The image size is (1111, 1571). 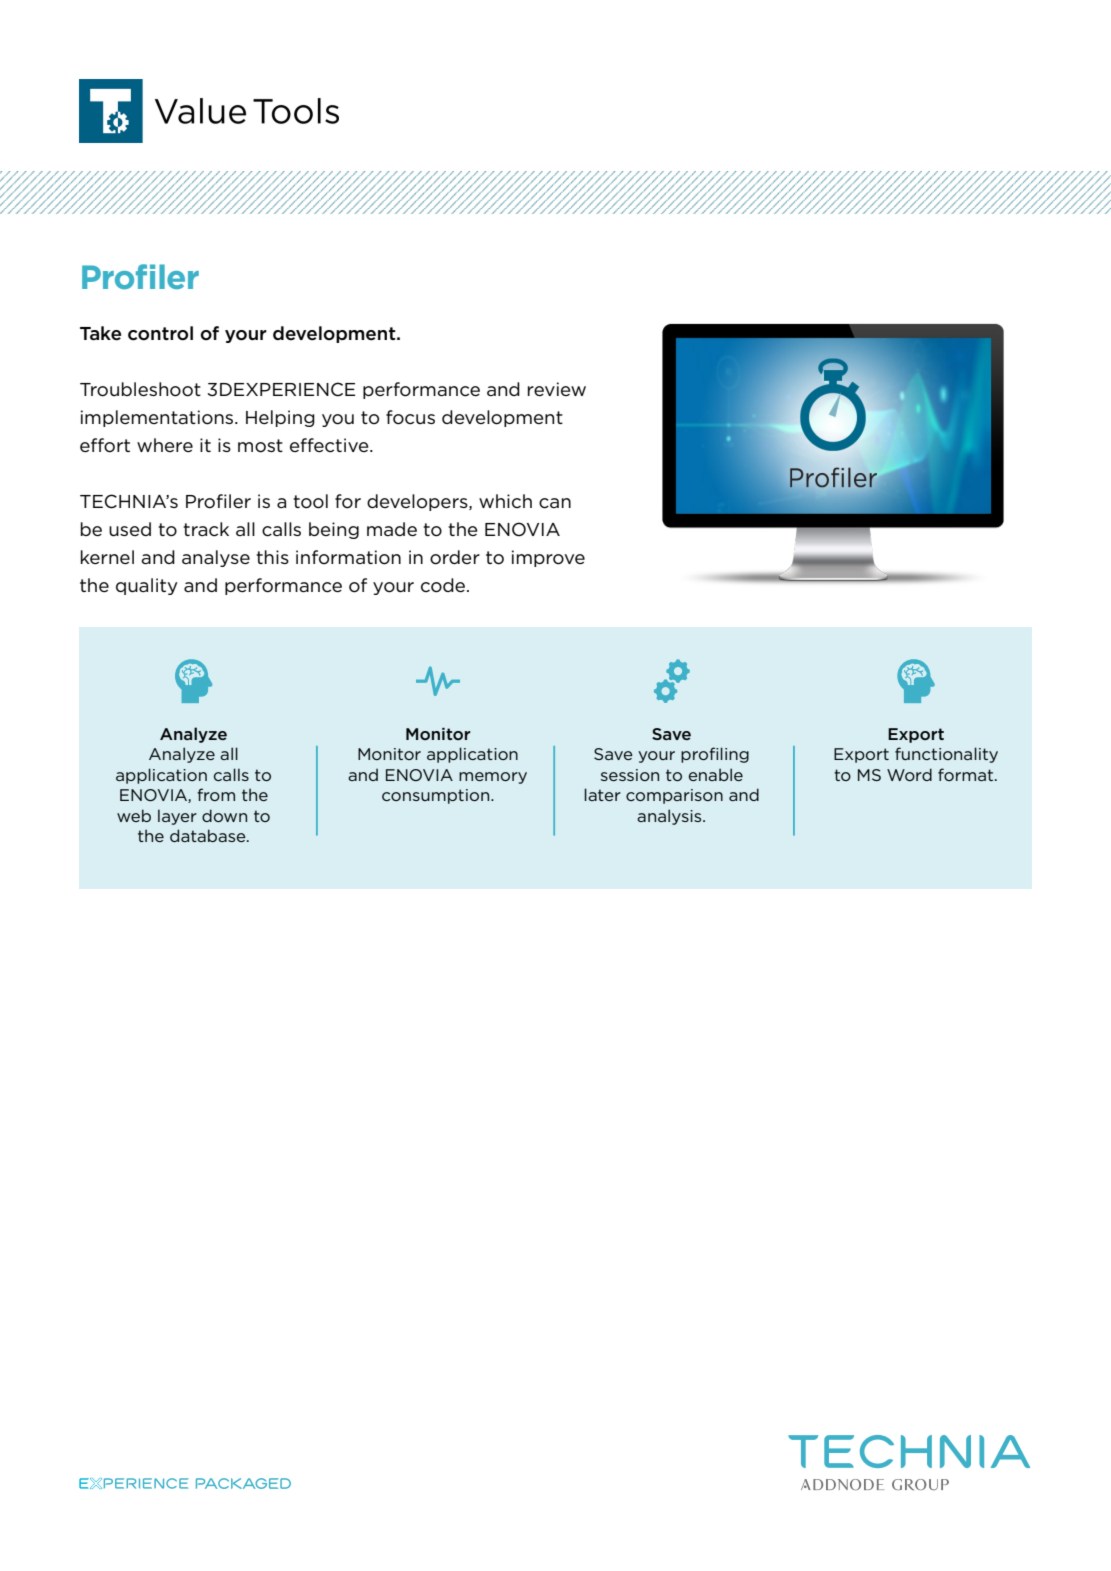 What do you see at coordinates (493, 778) in the page?
I see `memory` at bounding box center [493, 778].
